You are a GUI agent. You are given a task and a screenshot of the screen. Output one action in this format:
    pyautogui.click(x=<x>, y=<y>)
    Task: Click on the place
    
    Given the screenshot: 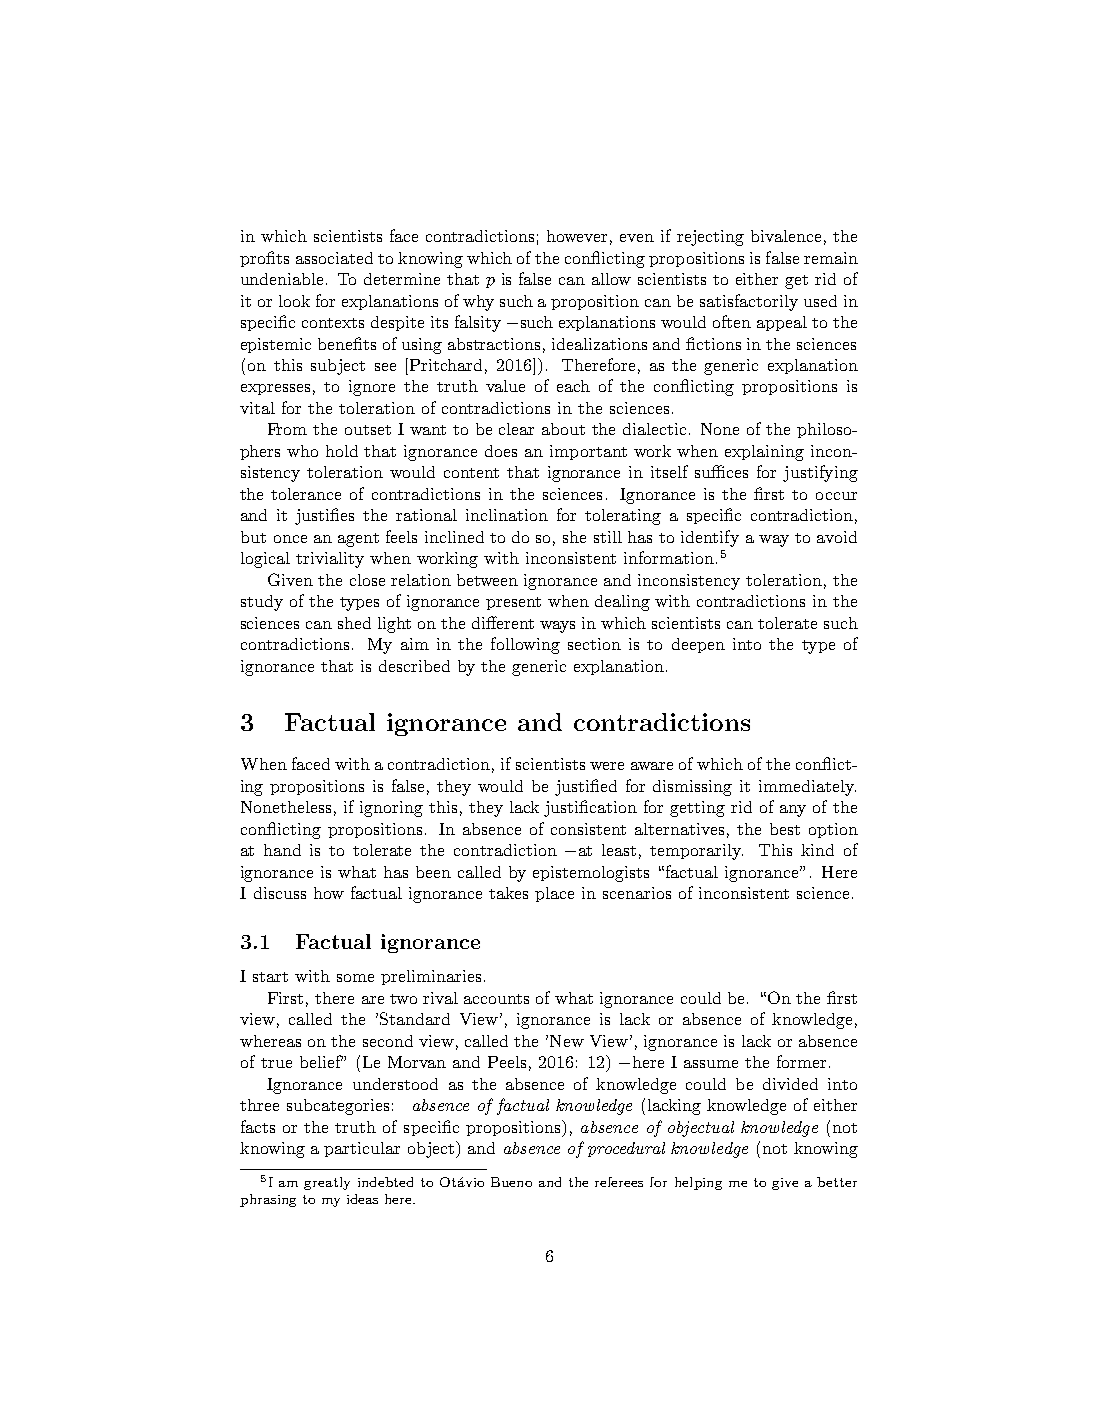 What is the action you would take?
    pyautogui.click(x=554, y=894)
